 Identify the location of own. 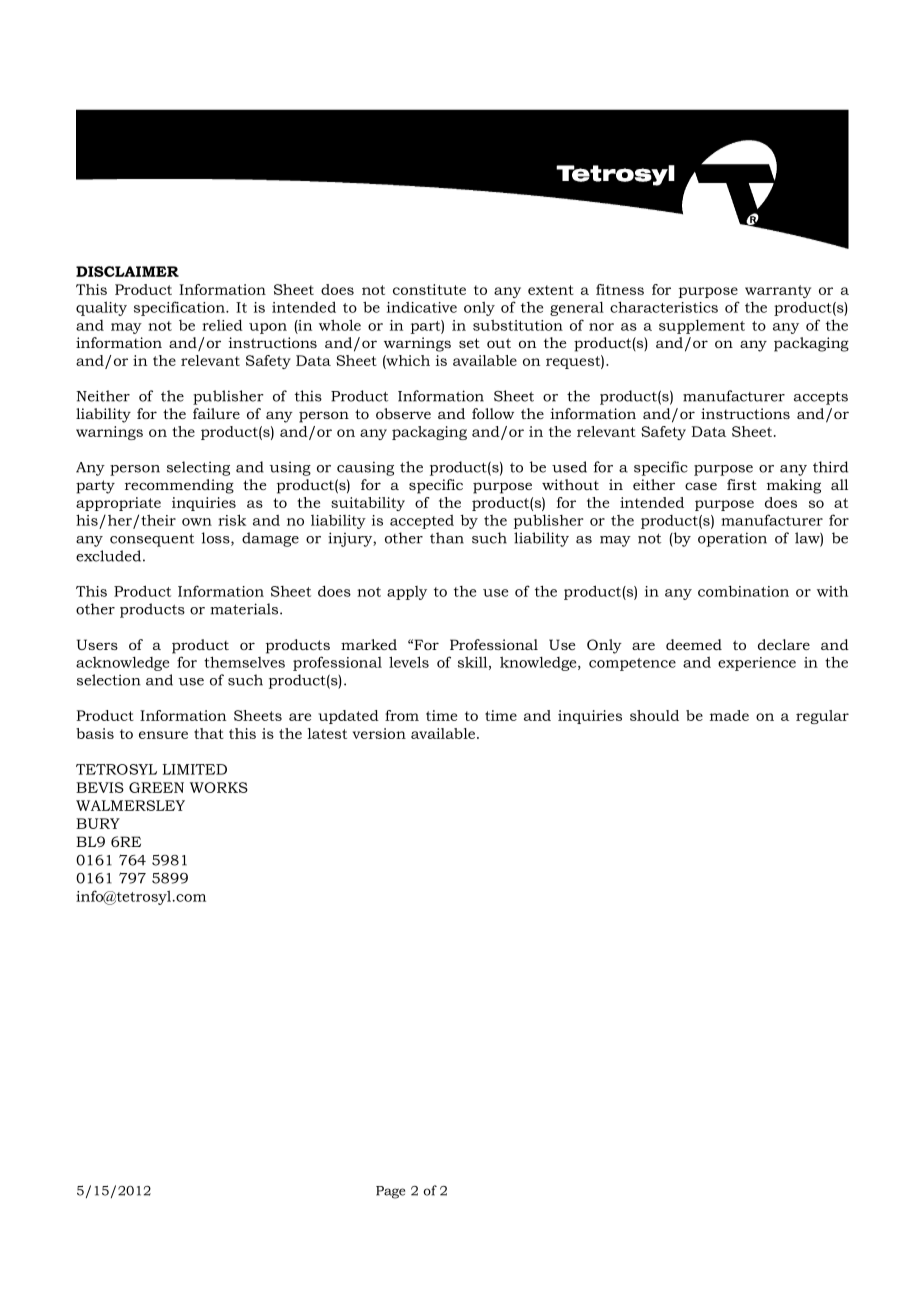
(197, 522).
